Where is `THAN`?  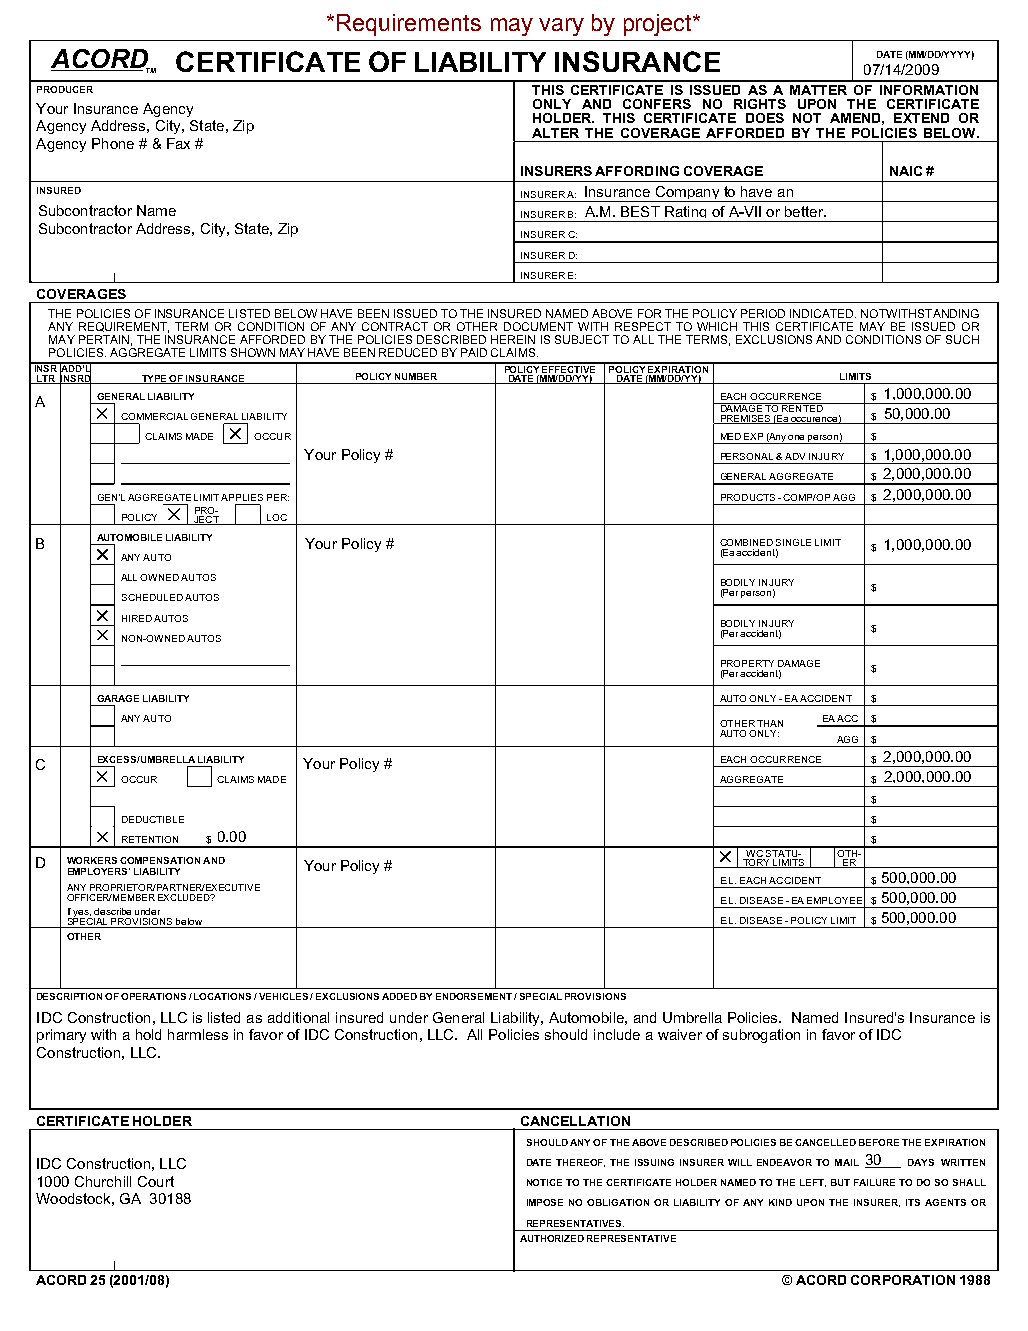 THAN is located at coordinates (770, 723).
